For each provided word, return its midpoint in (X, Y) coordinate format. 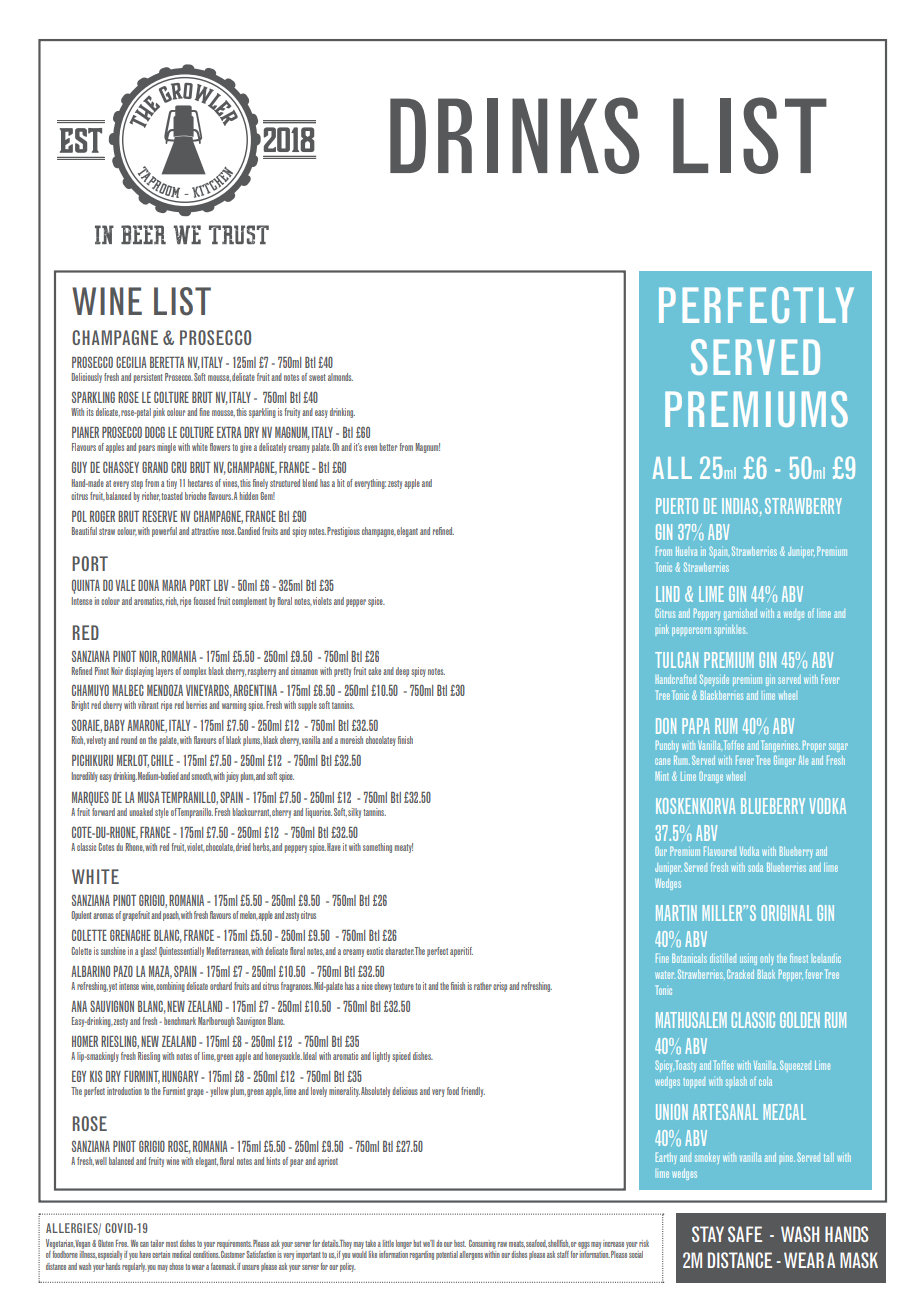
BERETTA (167, 362)
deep (402, 672)
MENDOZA (165, 690)
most (172, 1244)
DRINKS (514, 135)
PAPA (696, 726)
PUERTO (677, 506)
